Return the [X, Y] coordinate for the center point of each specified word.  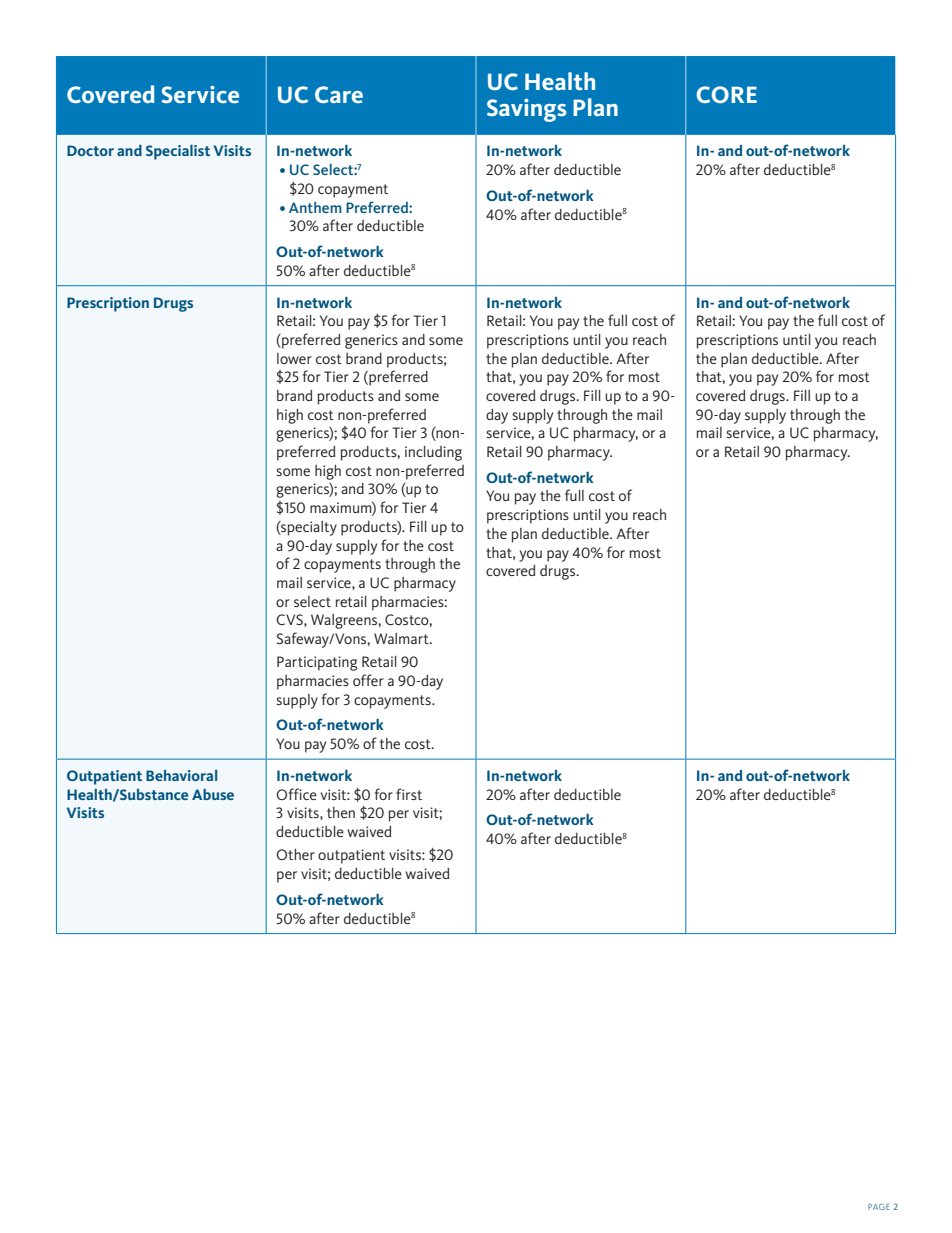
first [409, 794]
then [341, 812]
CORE [726, 94]
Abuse [213, 794]
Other [295, 854]
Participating [317, 663]
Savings [526, 110]
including [433, 453]
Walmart [402, 638]
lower [294, 358]
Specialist [178, 152]
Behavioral [181, 775]
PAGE [879, 1206]
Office [296, 794]
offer [368, 680]
